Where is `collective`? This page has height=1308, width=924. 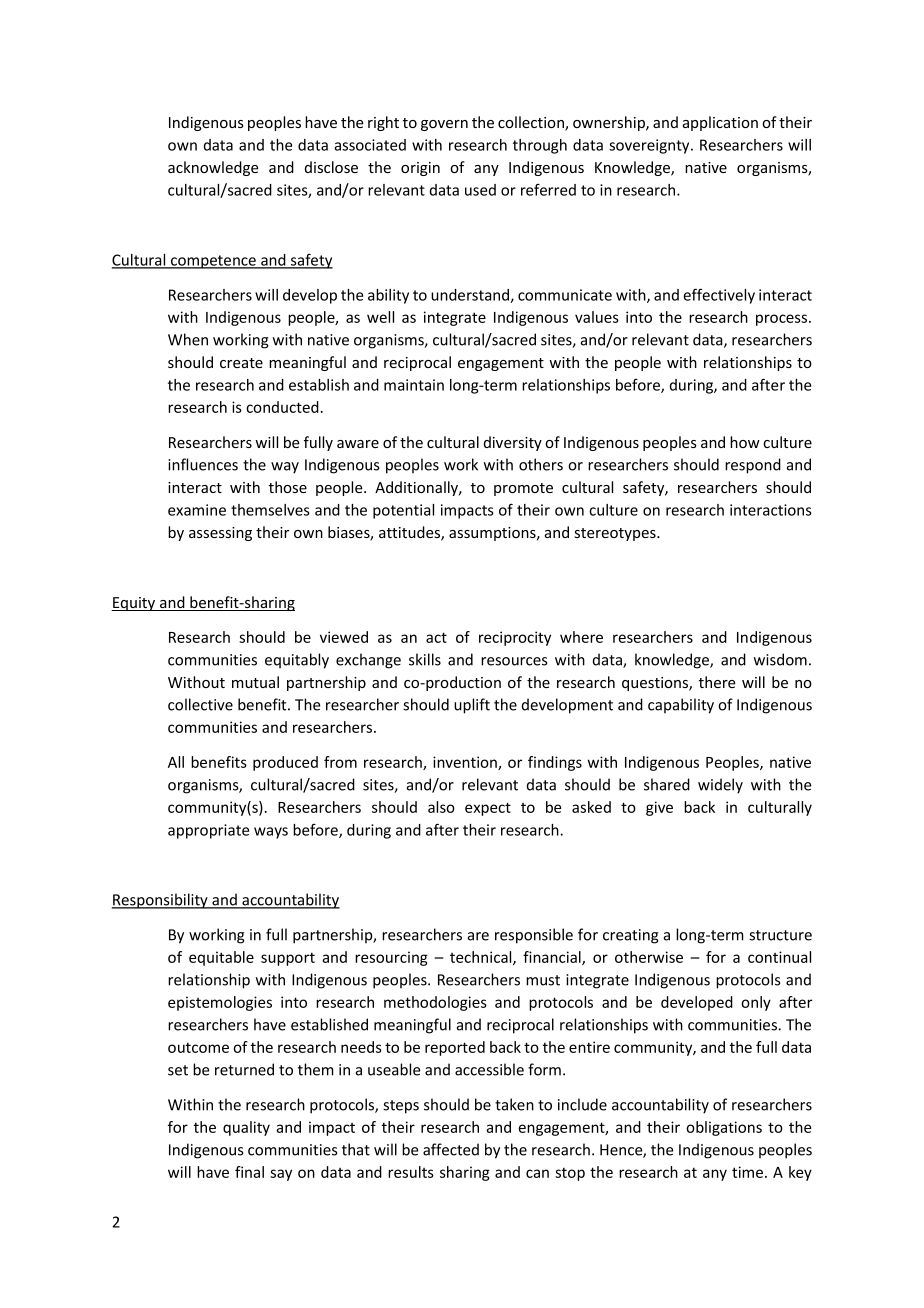
collective is located at coordinates (200, 704).
